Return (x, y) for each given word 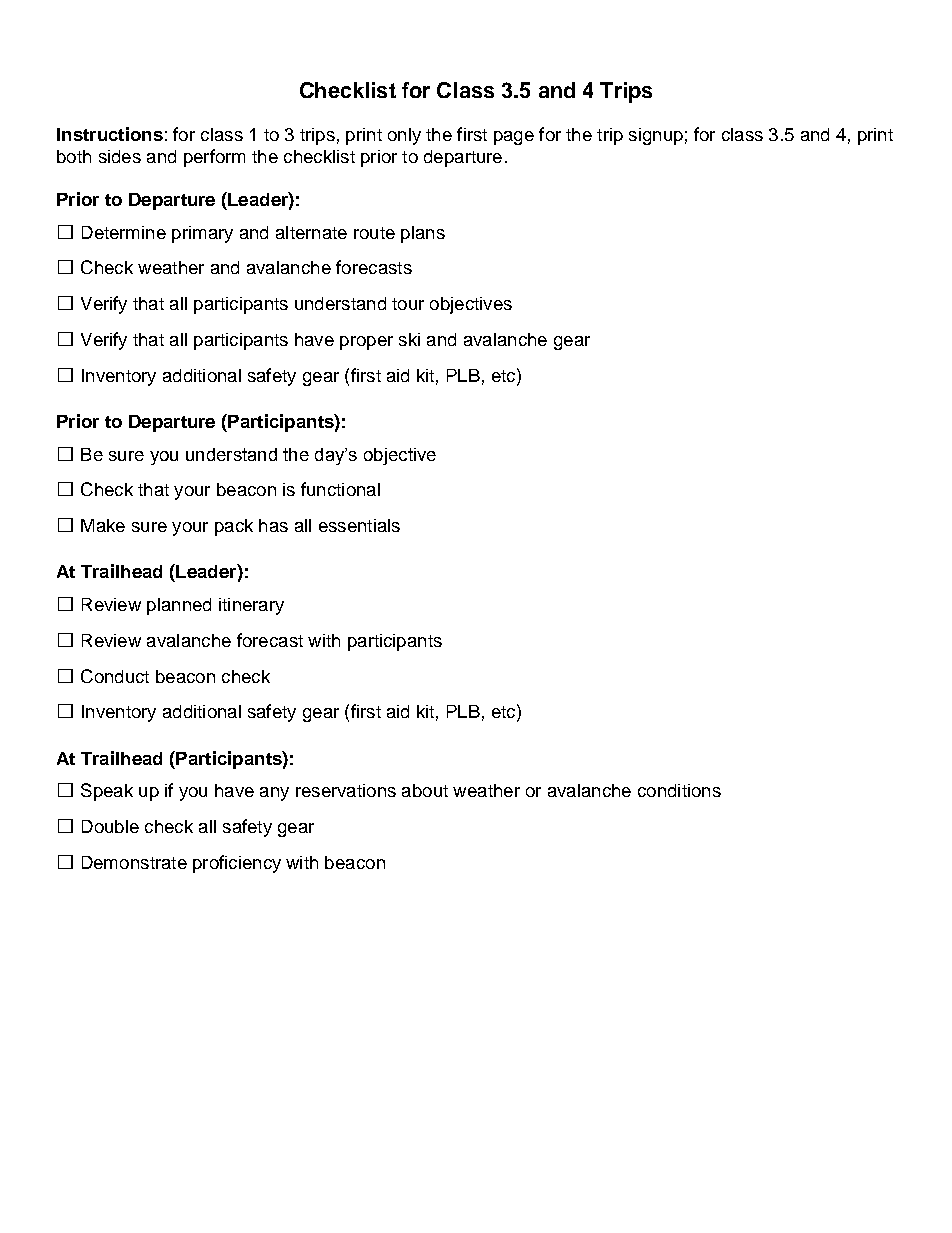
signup (656, 136)
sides (120, 156)
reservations (346, 790)
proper (366, 343)
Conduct (115, 676)
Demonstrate (134, 862)
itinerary (251, 606)
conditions (679, 790)
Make (103, 525)
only (404, 136)
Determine (124, 232)
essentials (359, 525)
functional (340, 489)
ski (409, 339)
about (425, 790)
